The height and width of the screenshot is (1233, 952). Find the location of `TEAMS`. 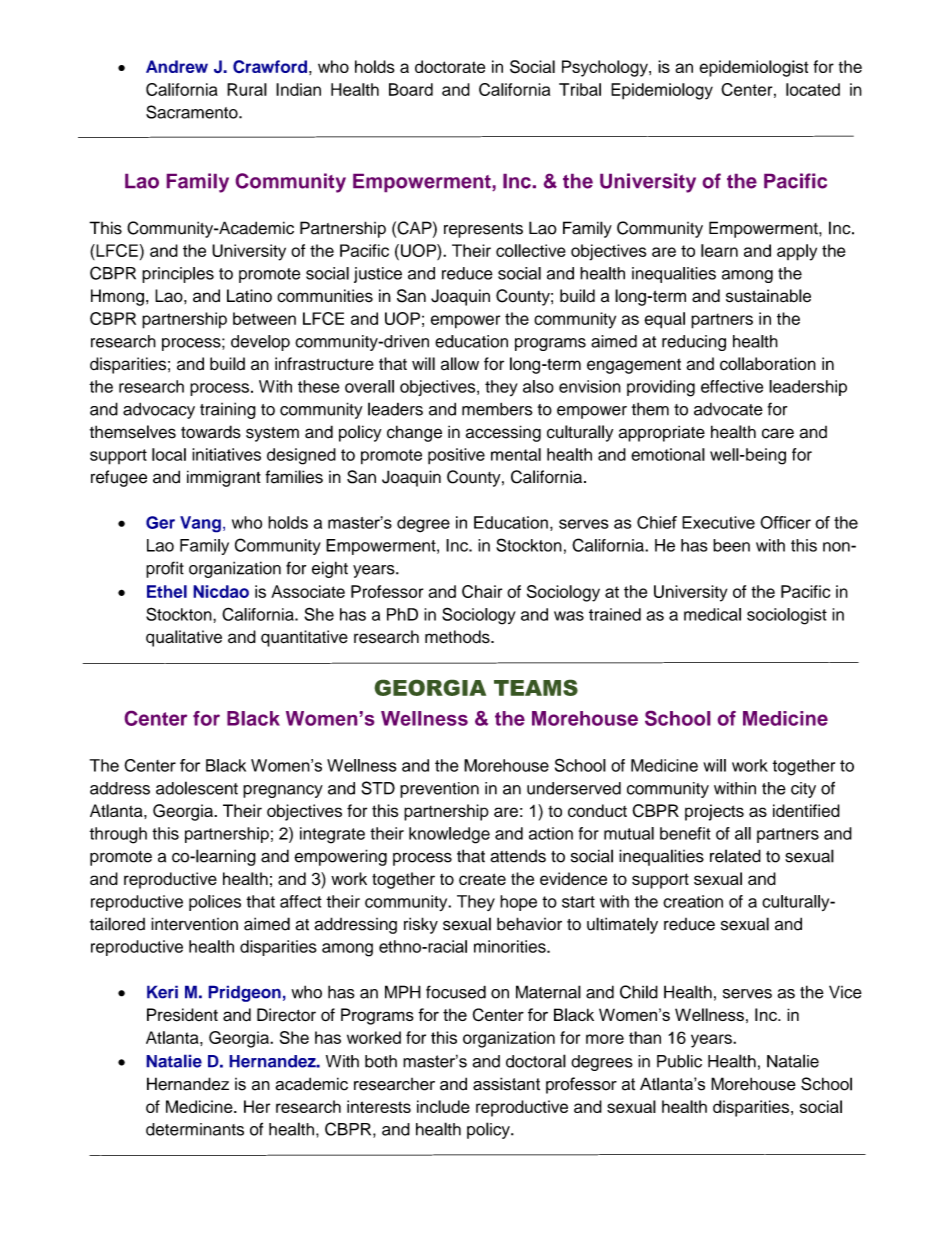

TEAMS is located at coordinates (536, 687).
